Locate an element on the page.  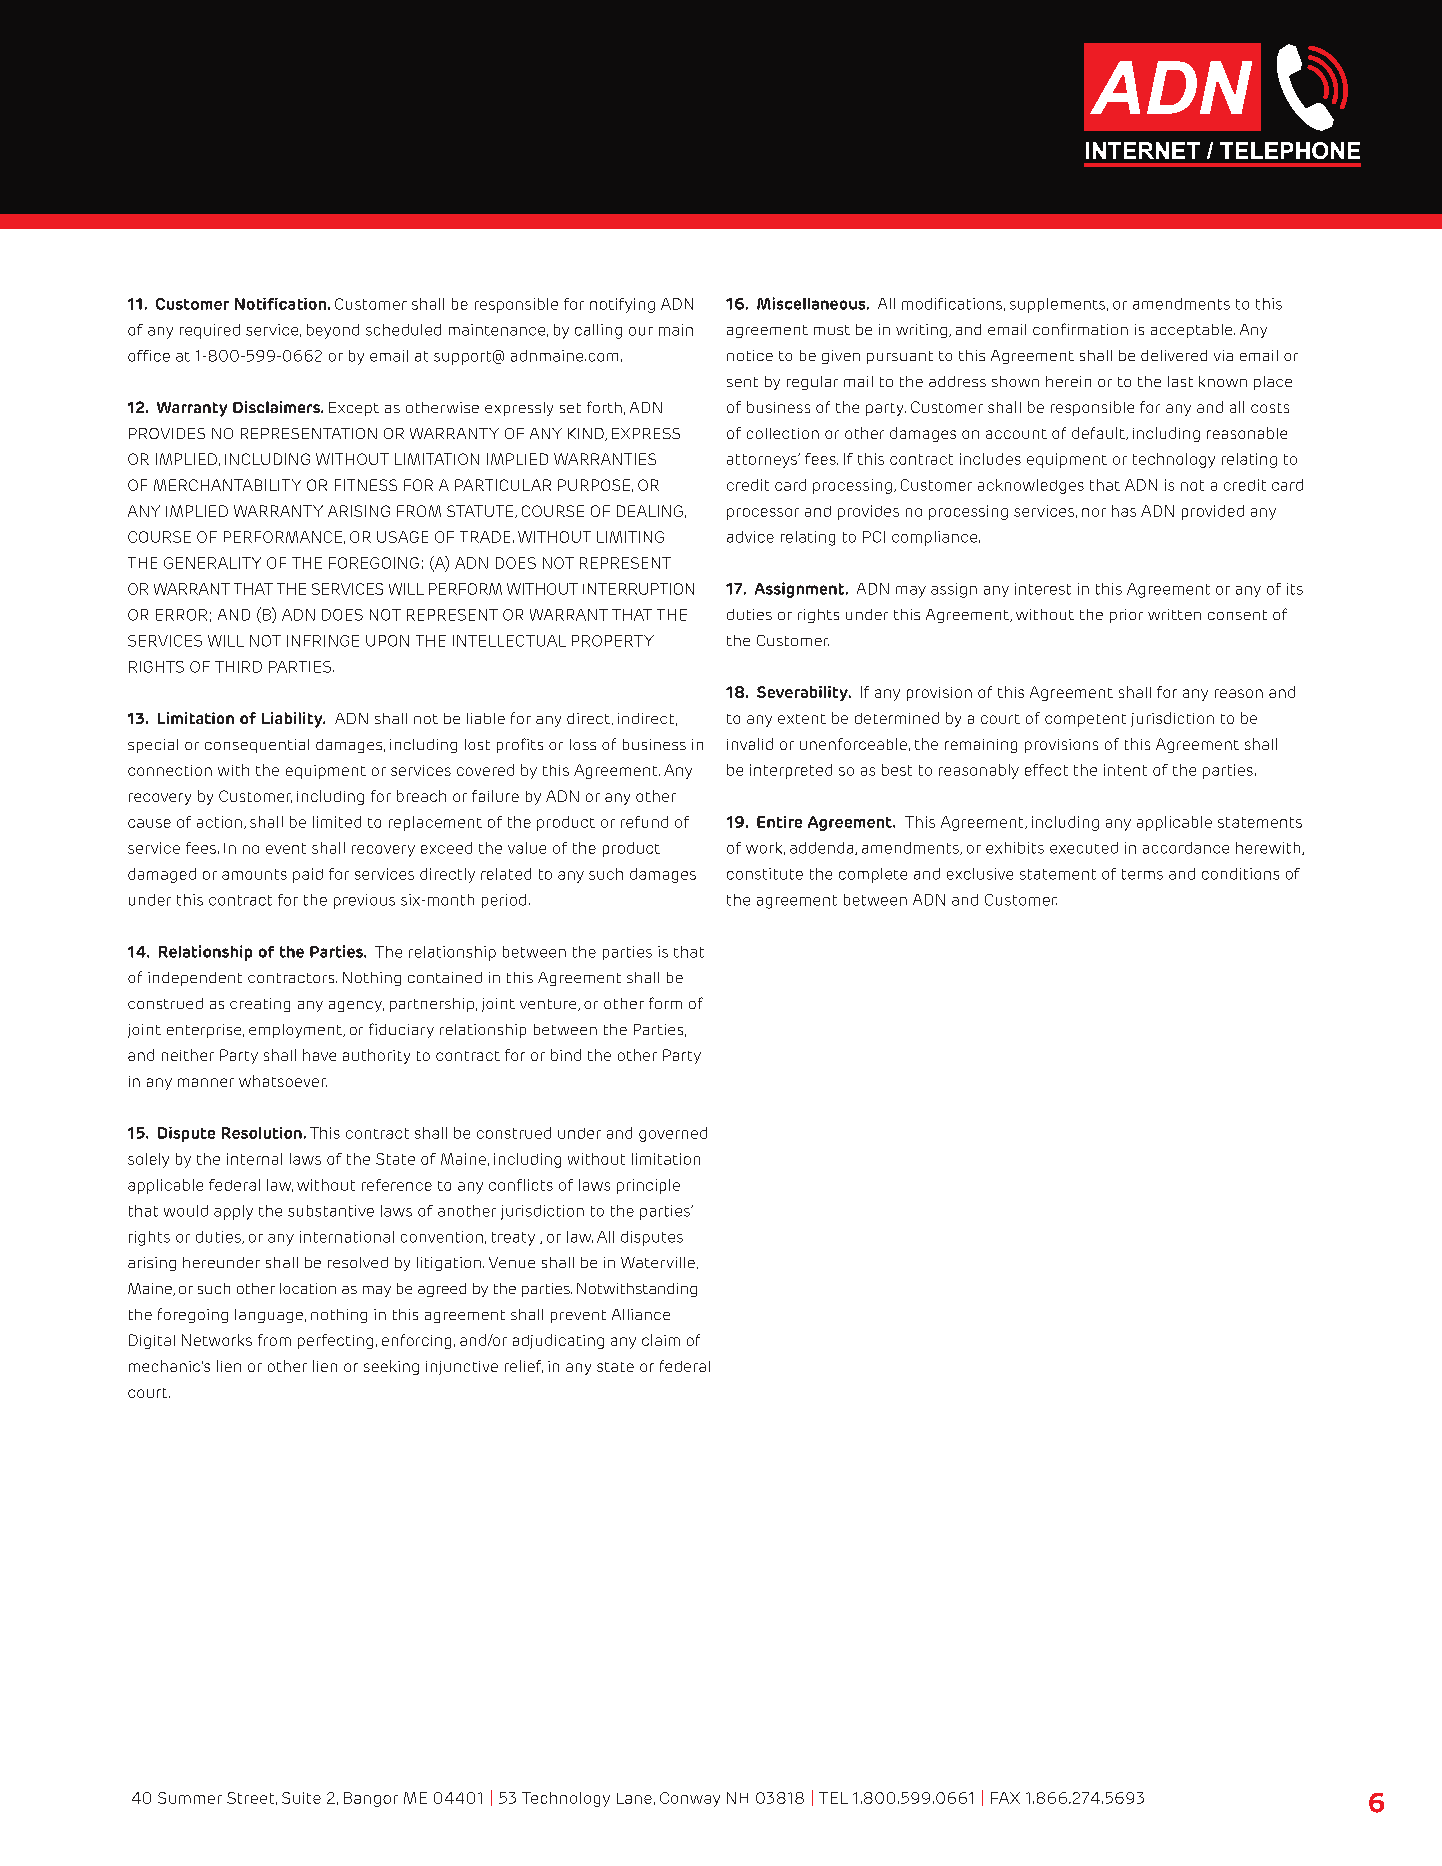
FAX is located at coordinates (1005, 1798).
